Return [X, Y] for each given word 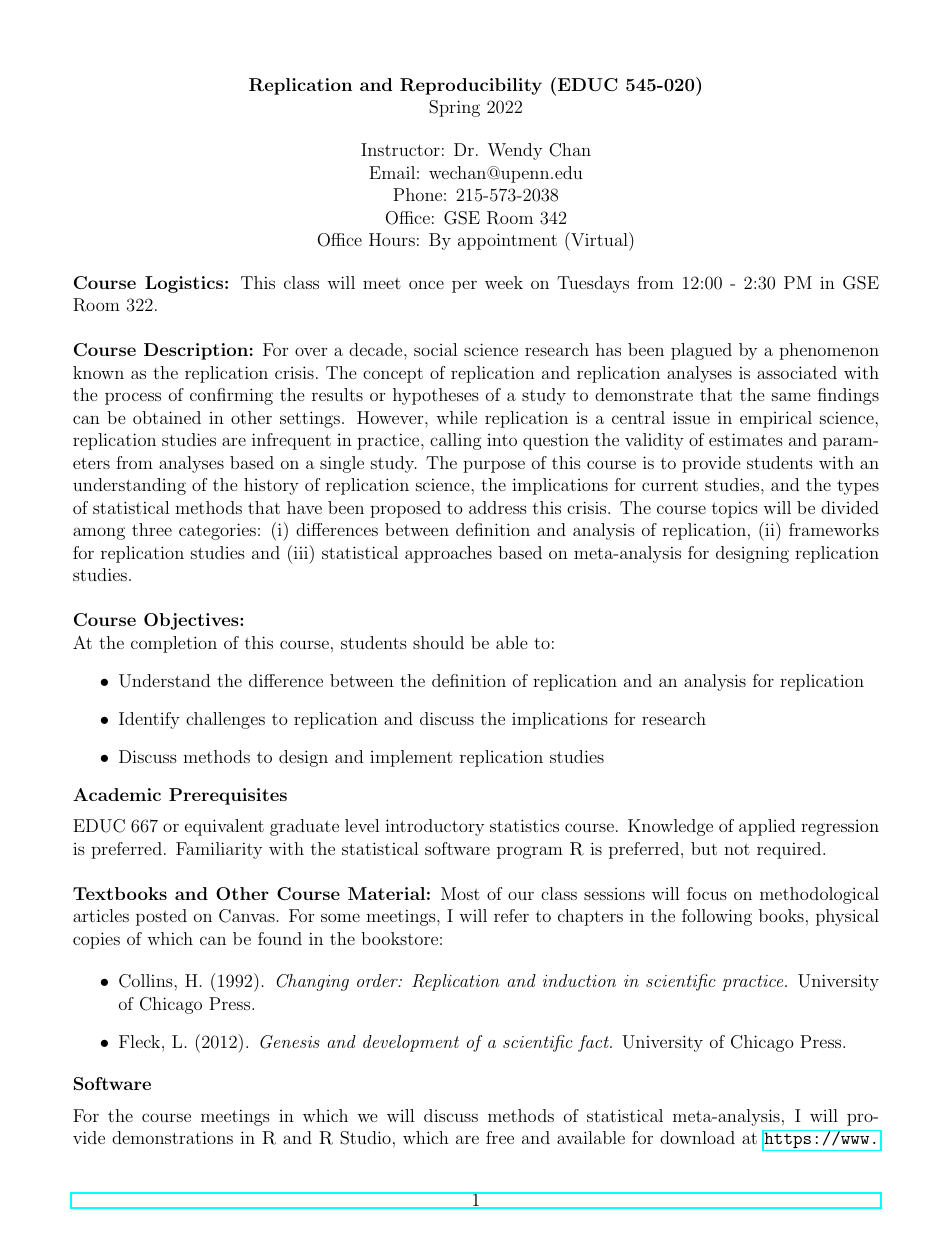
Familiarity [219, 850]
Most [460, 893]
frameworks [834, 529]
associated [797, 372]
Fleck [141, 1041]
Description [196, 351]
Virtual [599, 239]
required [790, 850]
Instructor [400, 149]
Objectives [192, 621]
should [438, 642]
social [436, 349]
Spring [454, 108]
